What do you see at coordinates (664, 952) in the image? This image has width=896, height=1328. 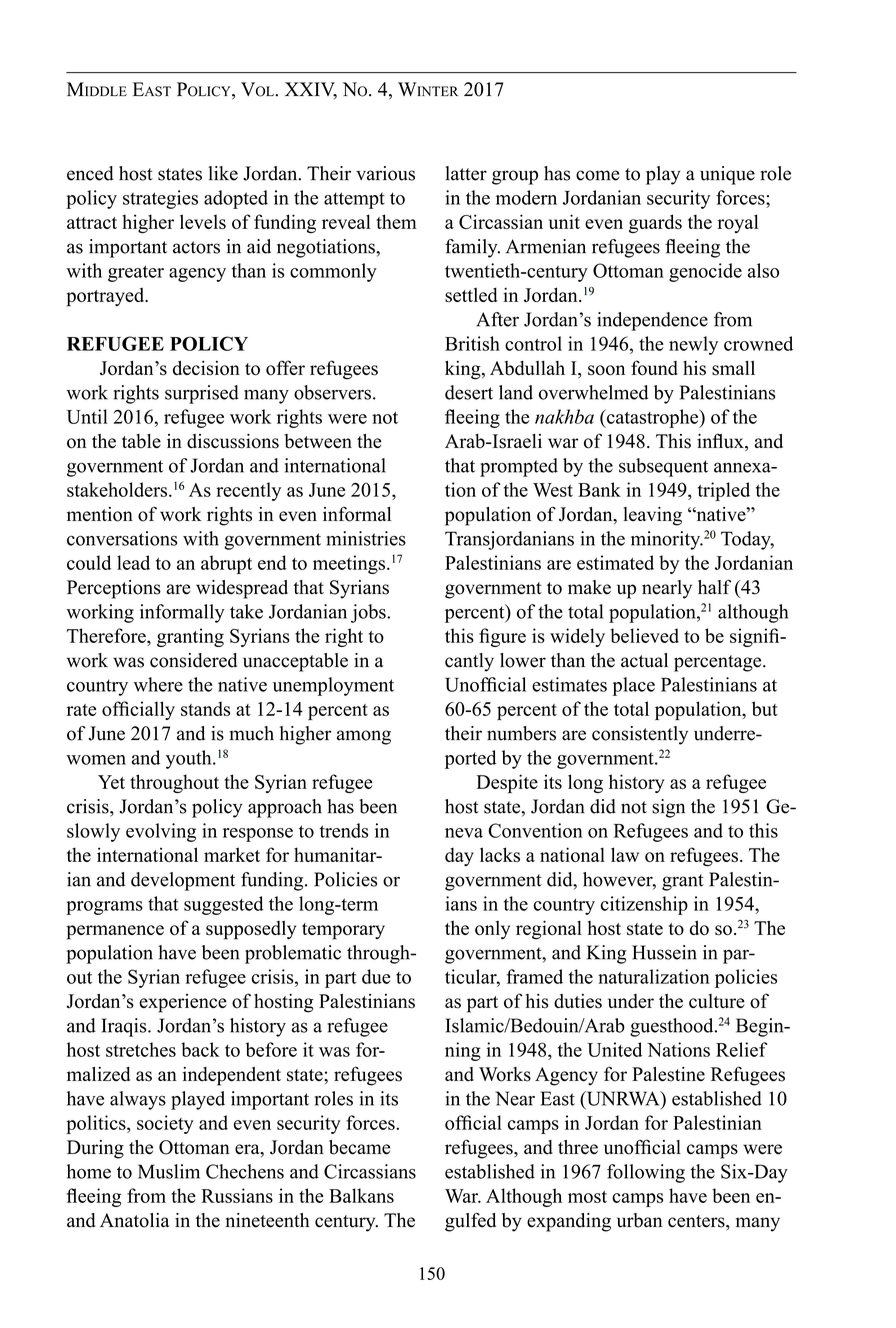 I see `Hussein` at bounding box center [664, 952].
